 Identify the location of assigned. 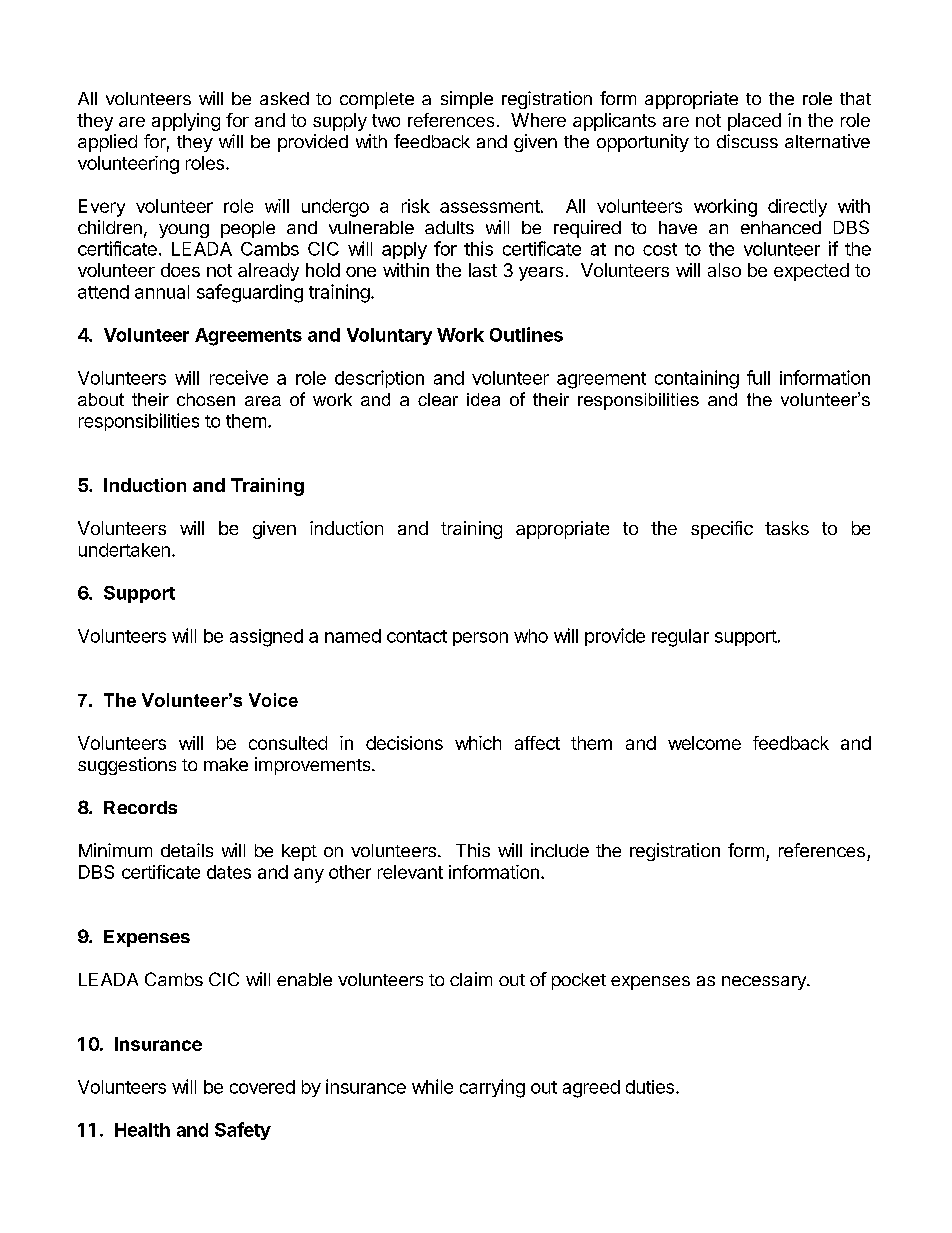
(266, 638).
